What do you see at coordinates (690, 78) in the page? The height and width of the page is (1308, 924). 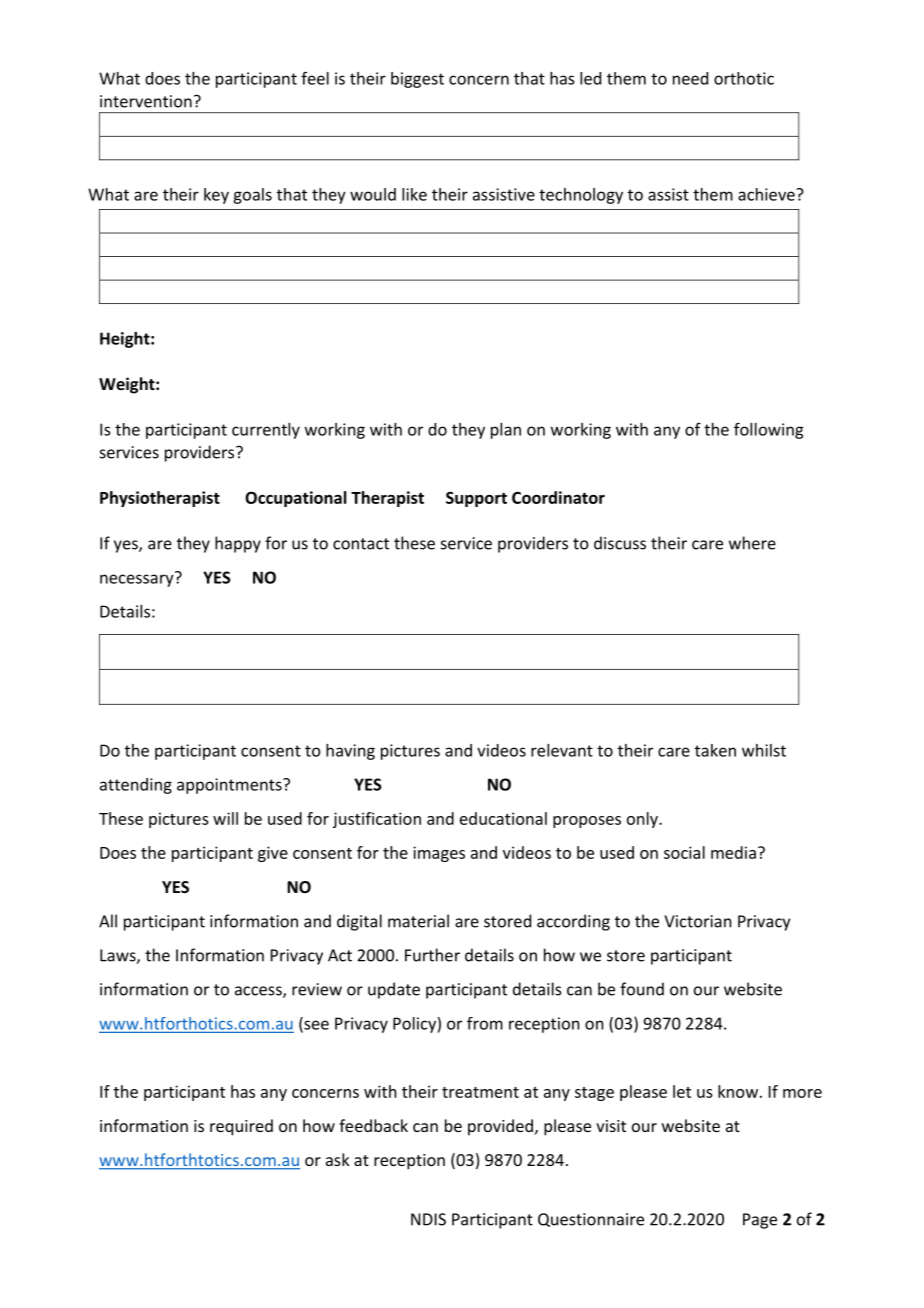 I see `need` at bounding box center [690, 78].
